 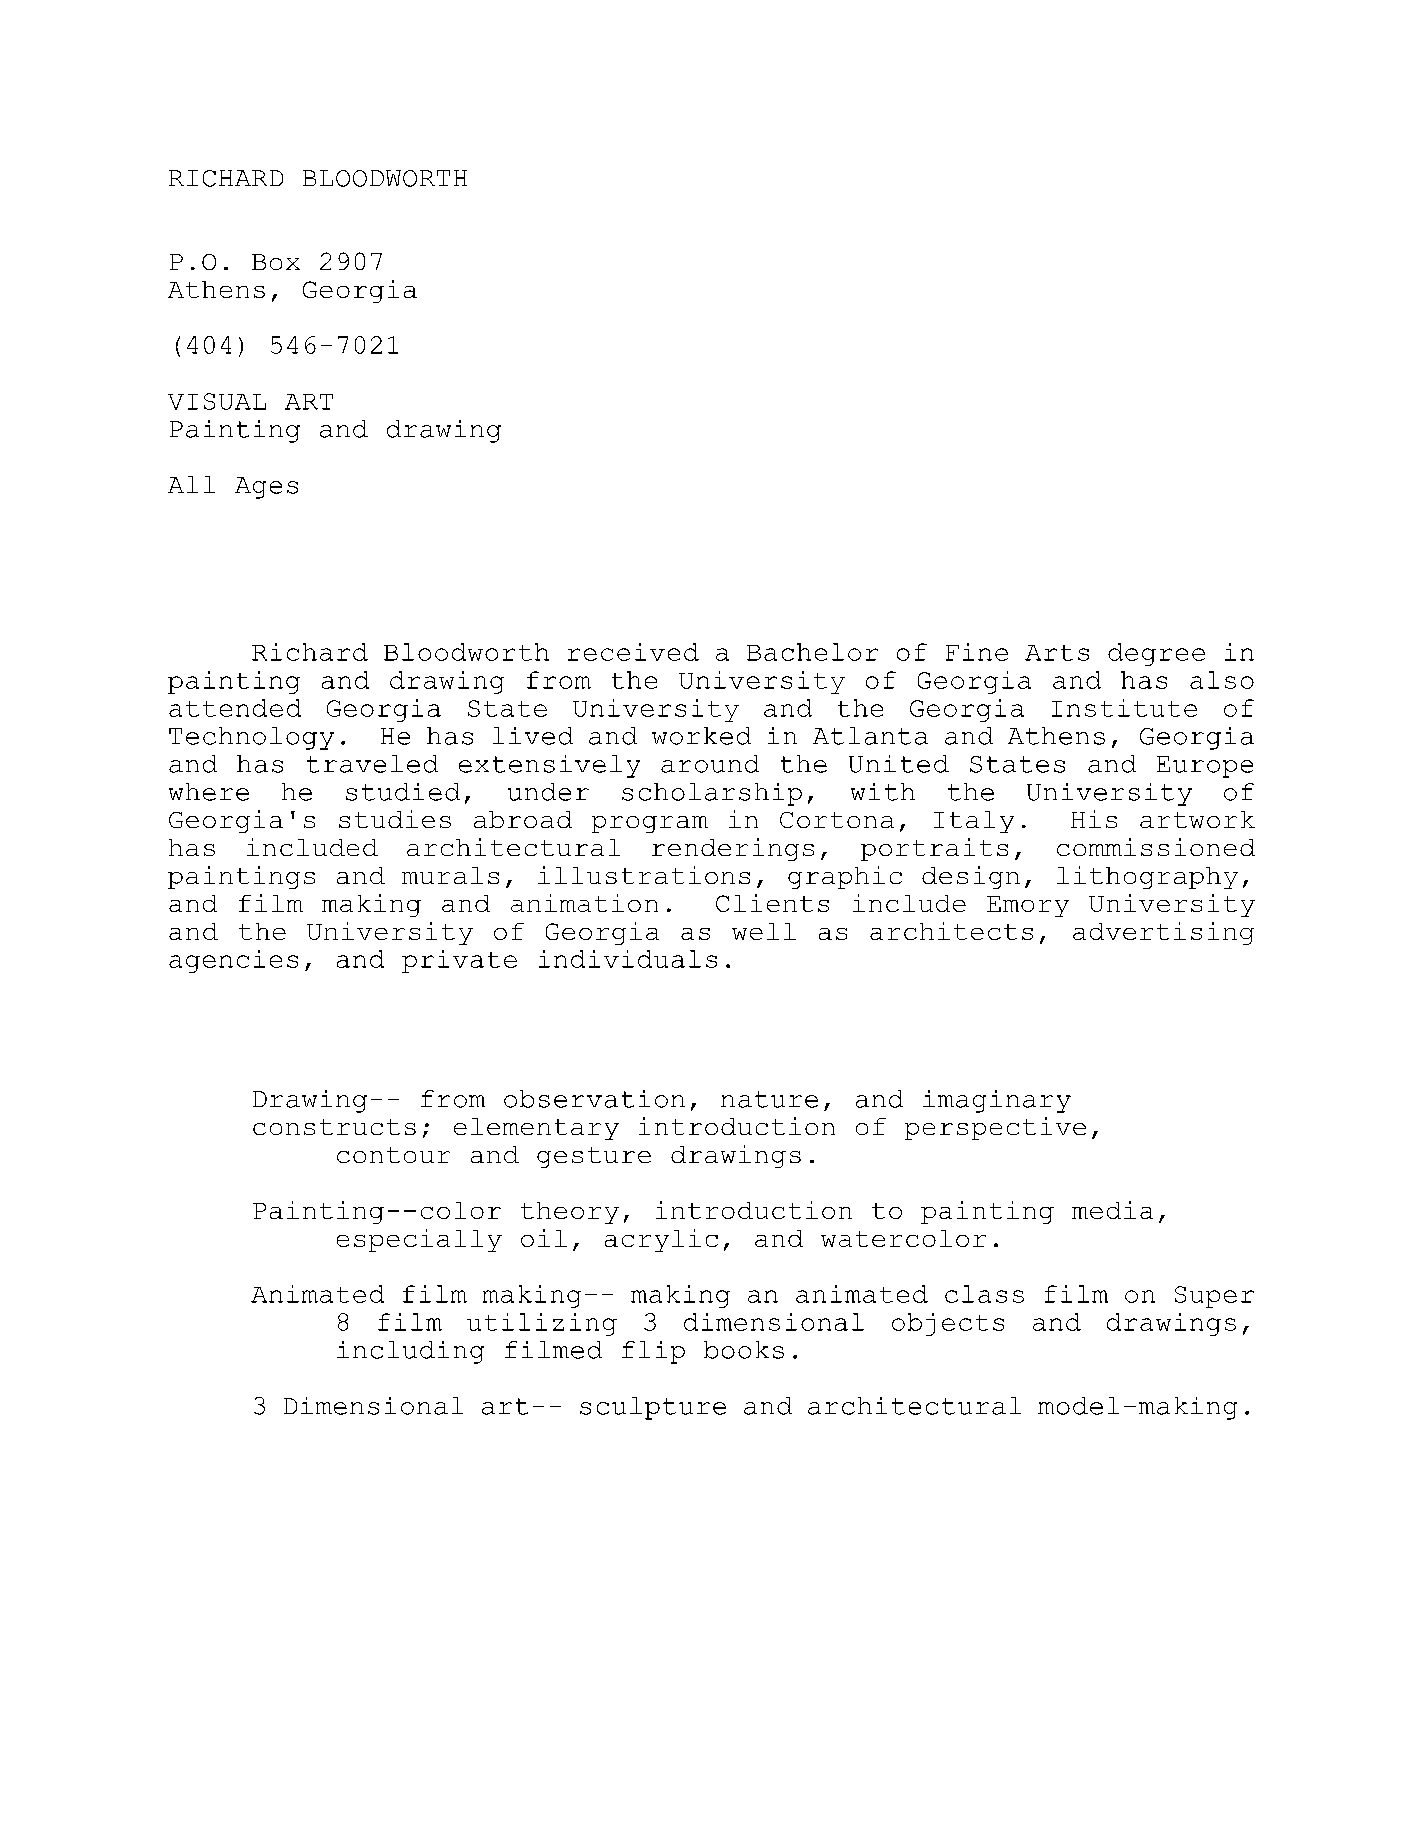 I want to click on VISUAL, so click(x=217, y=401).
